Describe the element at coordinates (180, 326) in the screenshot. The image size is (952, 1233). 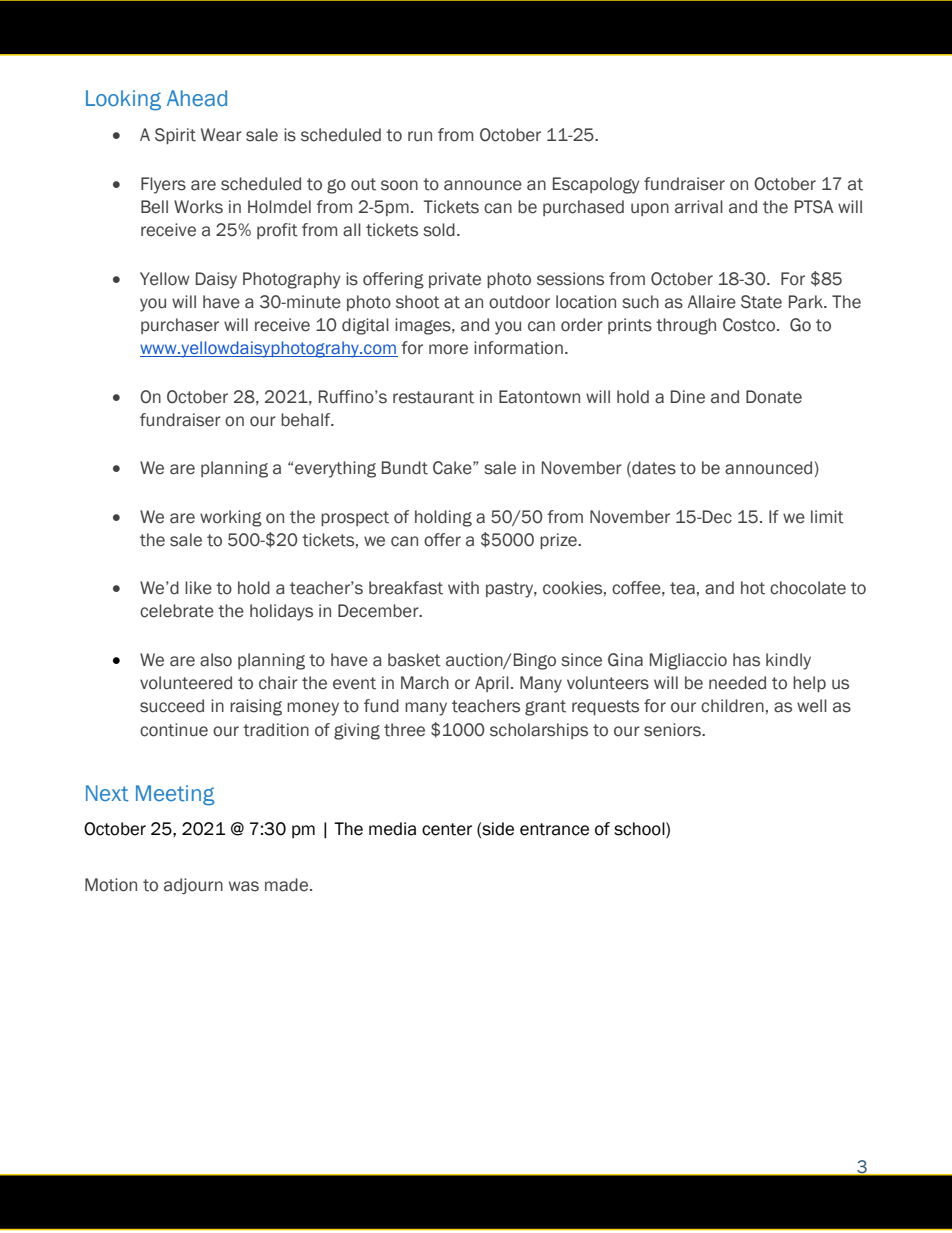
I see `purchaser` at that location.
